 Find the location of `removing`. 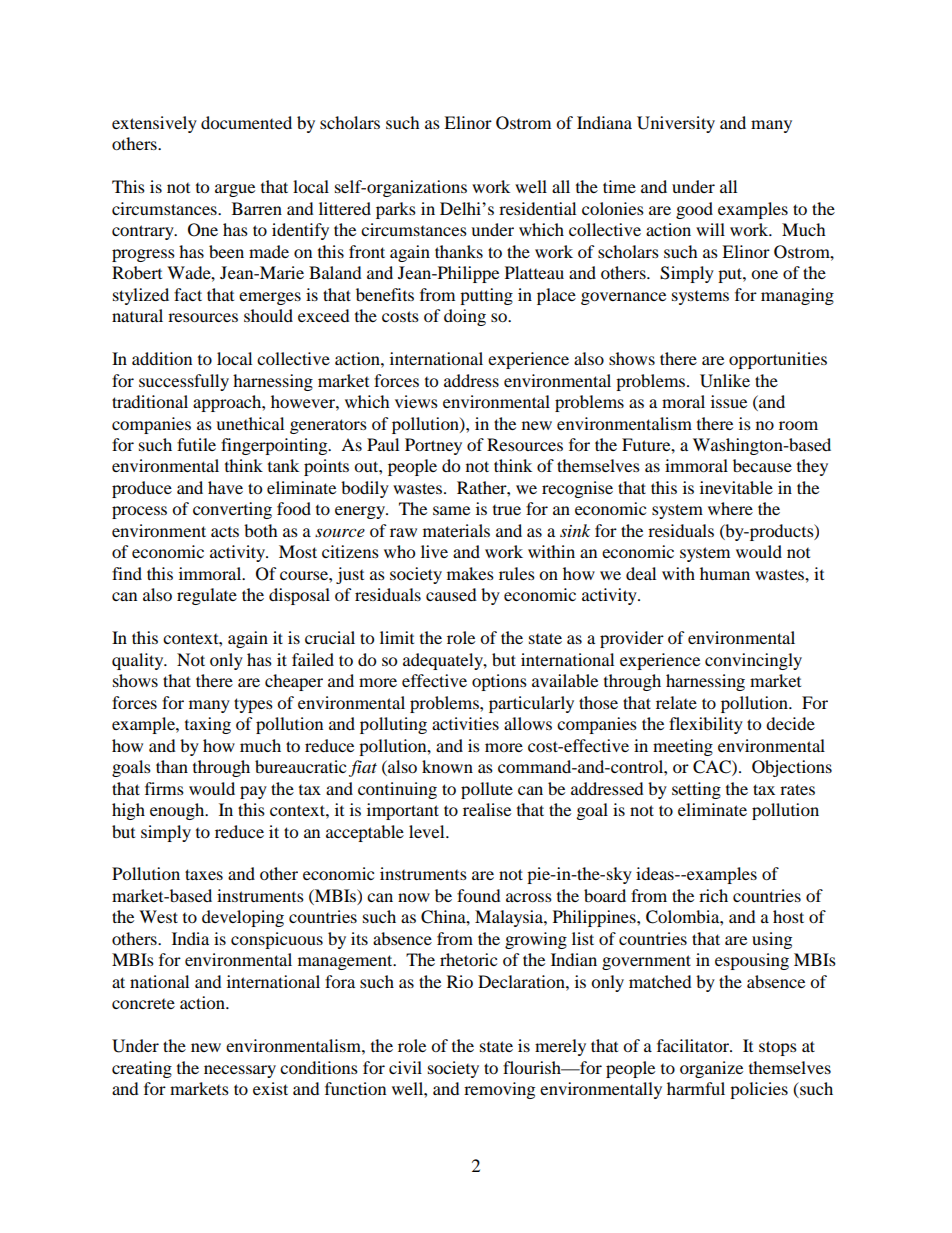

removing is located at coordinates (499, 1090).
